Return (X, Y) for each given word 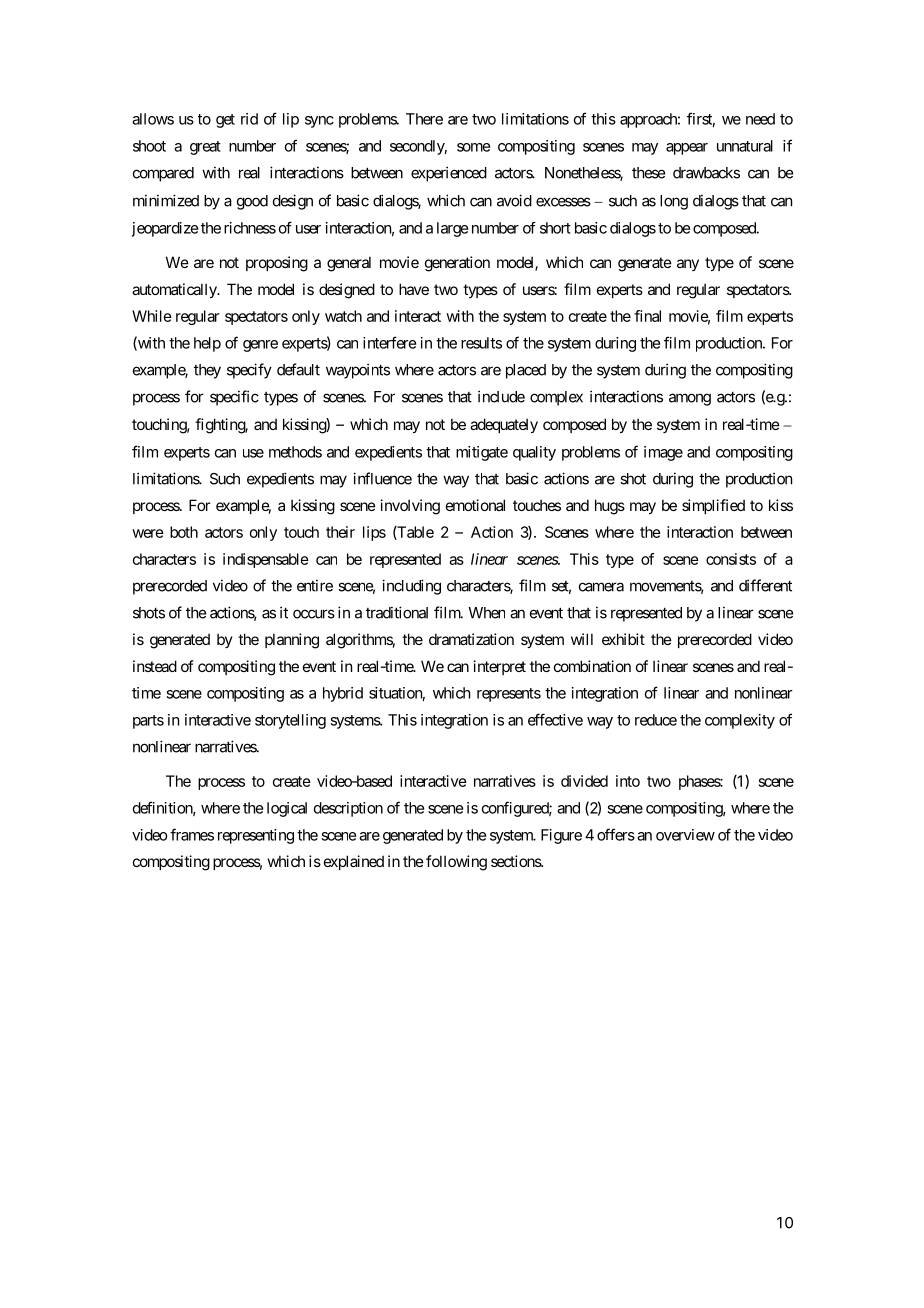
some (473, 147)
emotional (475, 505)
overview (685, 835)
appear (687, 149)
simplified (713, 506)
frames (192, 834)
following (456, 863)
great (205, 148)
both (184, 532)
